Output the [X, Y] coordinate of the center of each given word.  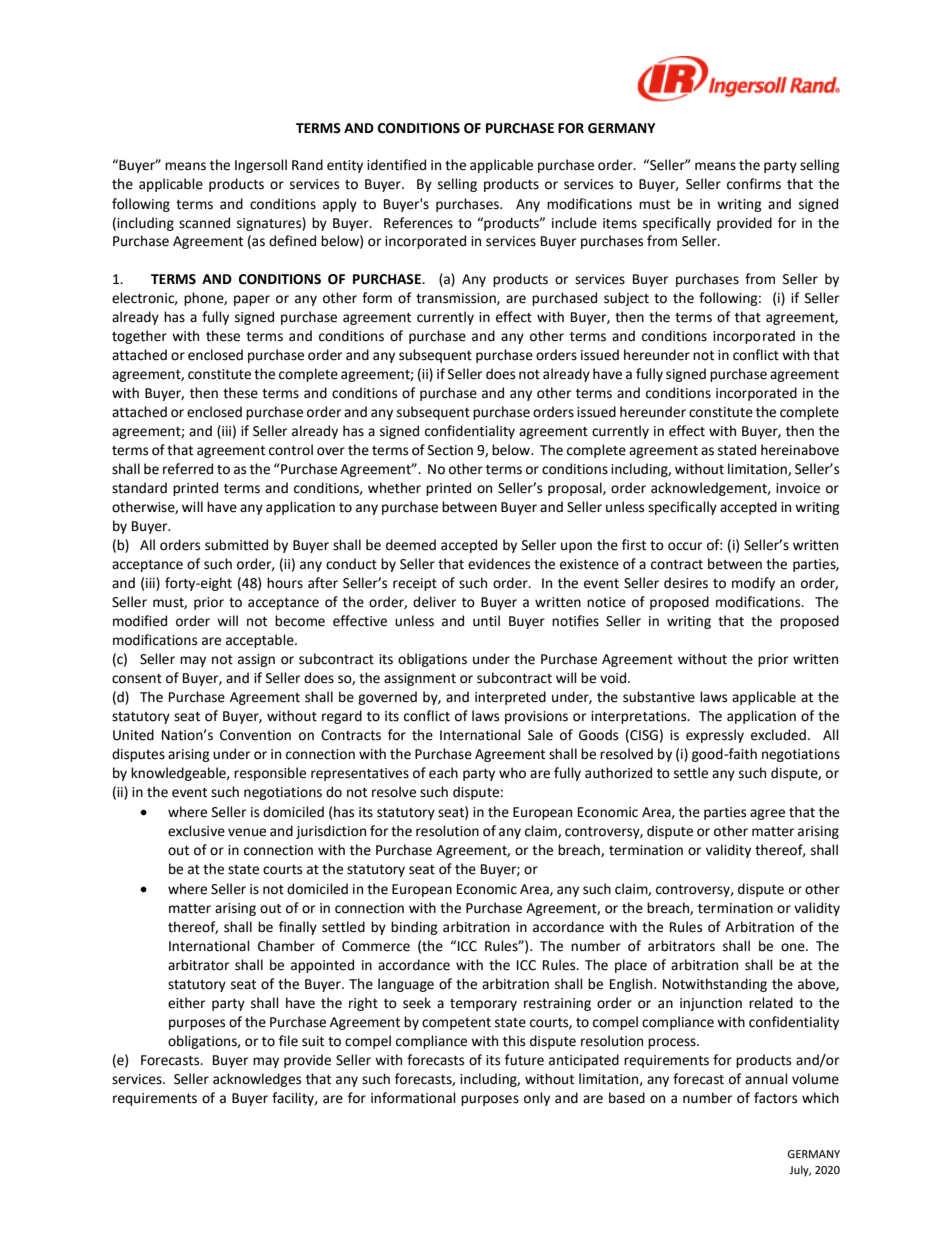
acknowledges [257, 1080]
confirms [754, 184]
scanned [204, 223]
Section [450, 450]
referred [188, 469]
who [512, 773]
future [524, 1060]
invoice [798, 488]
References [418, 223]
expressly [715, 736]
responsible [270, 774]
